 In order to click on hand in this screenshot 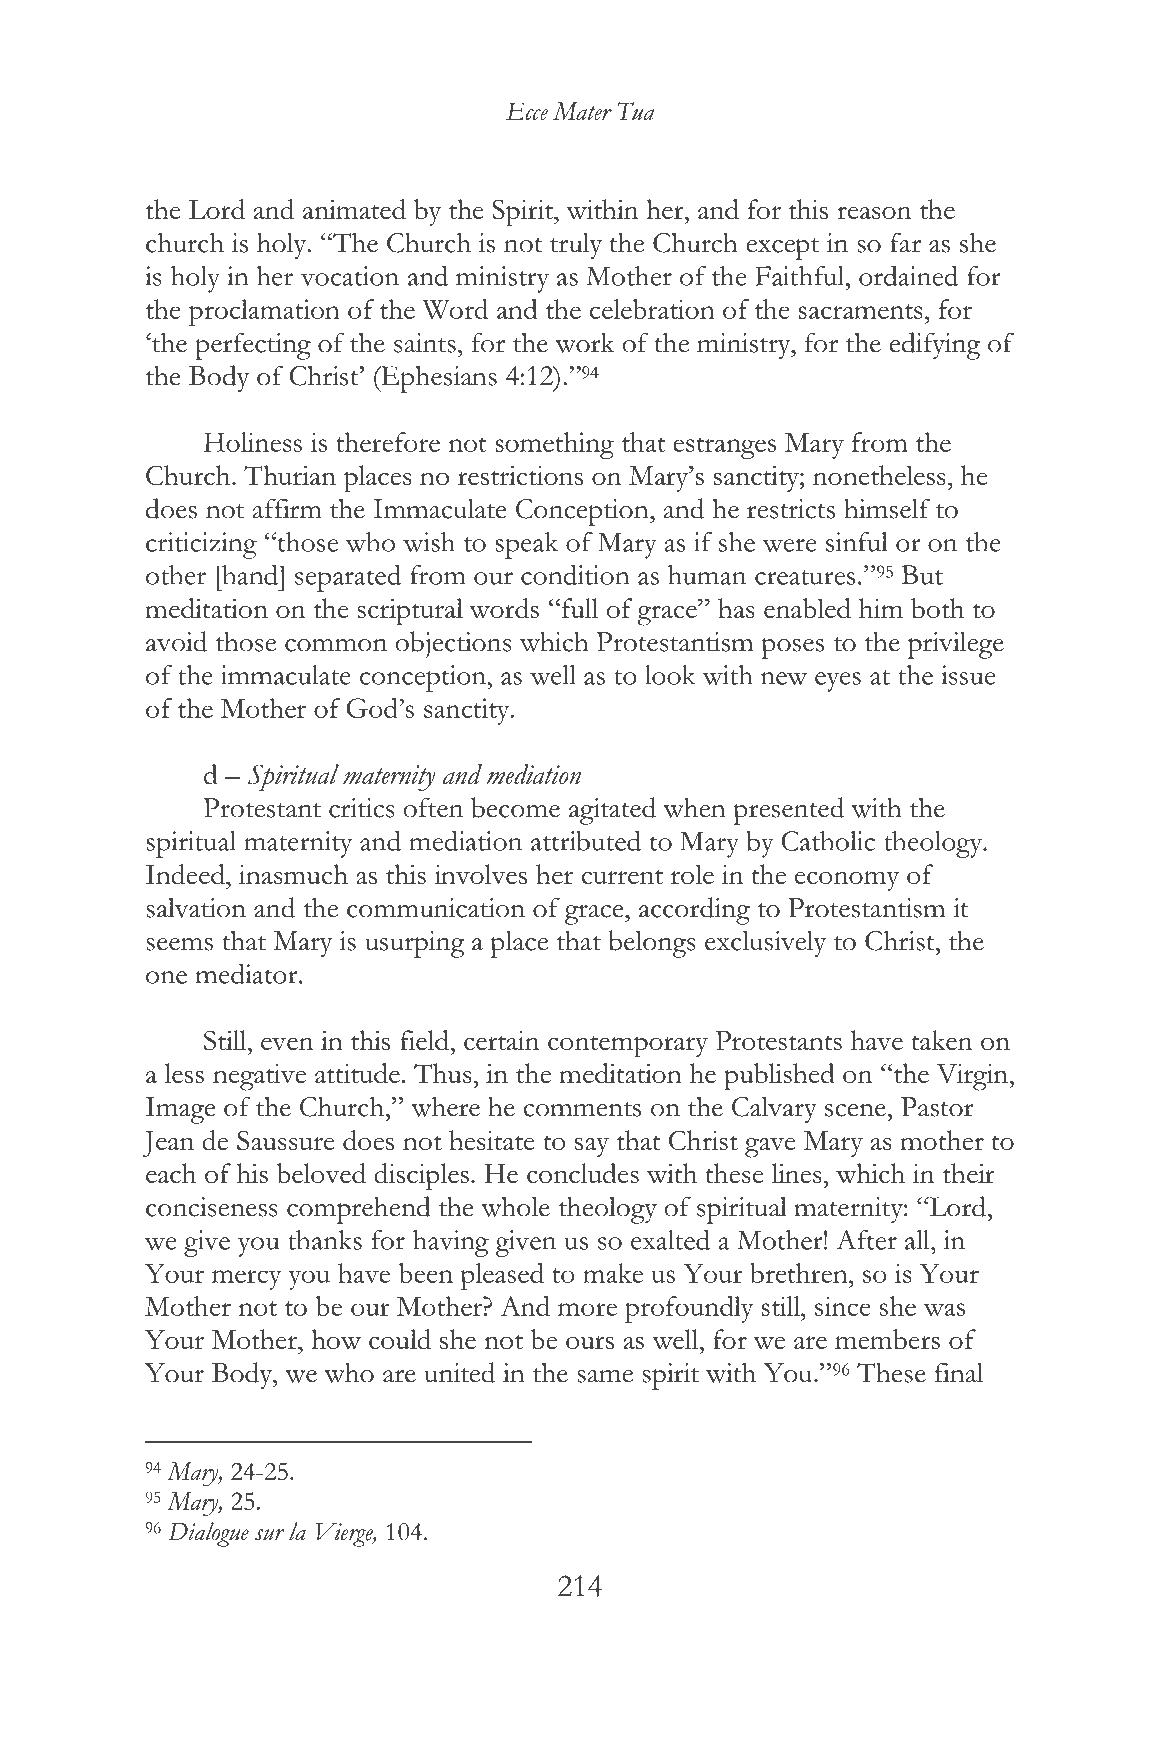, I will do `click(250, 574)`.
